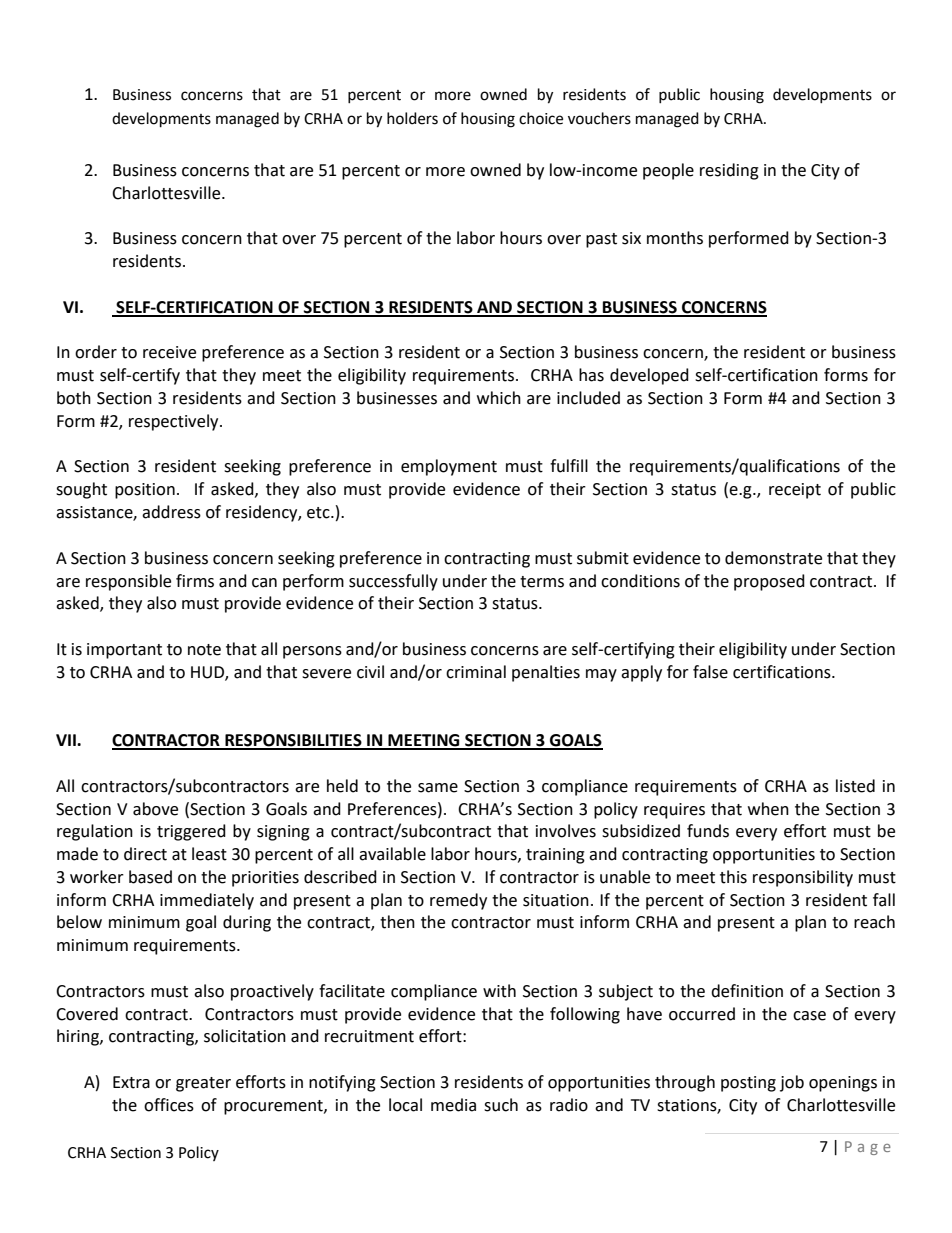 This screenshot has width=952, height=1233. Describe the element at coordinates (729, 171) in the screenshot. I see `residing` at that location.
